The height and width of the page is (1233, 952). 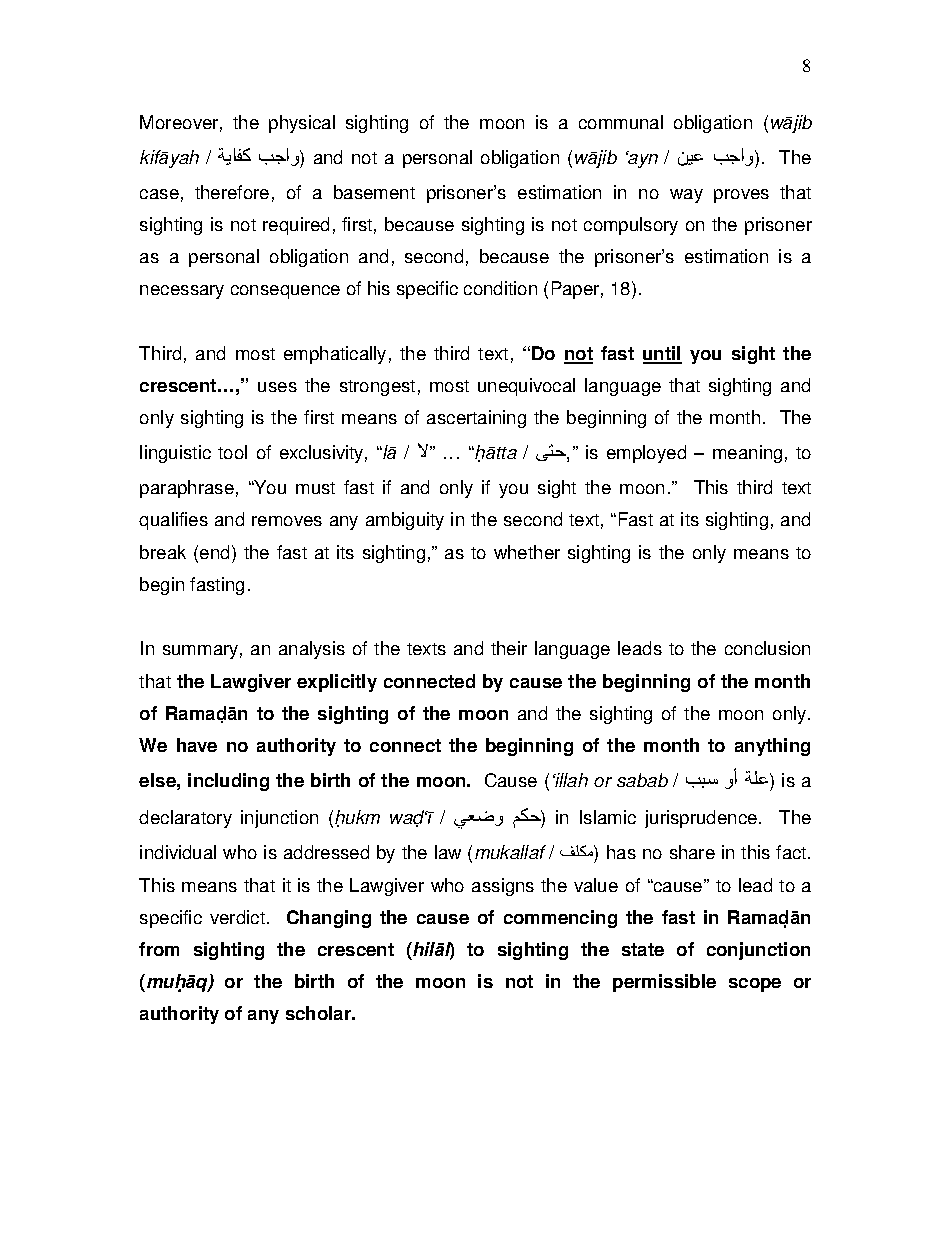 What do you see at coordinates (237, 917) in the page?
I see `verdict` at bounding box center [237, 917].
